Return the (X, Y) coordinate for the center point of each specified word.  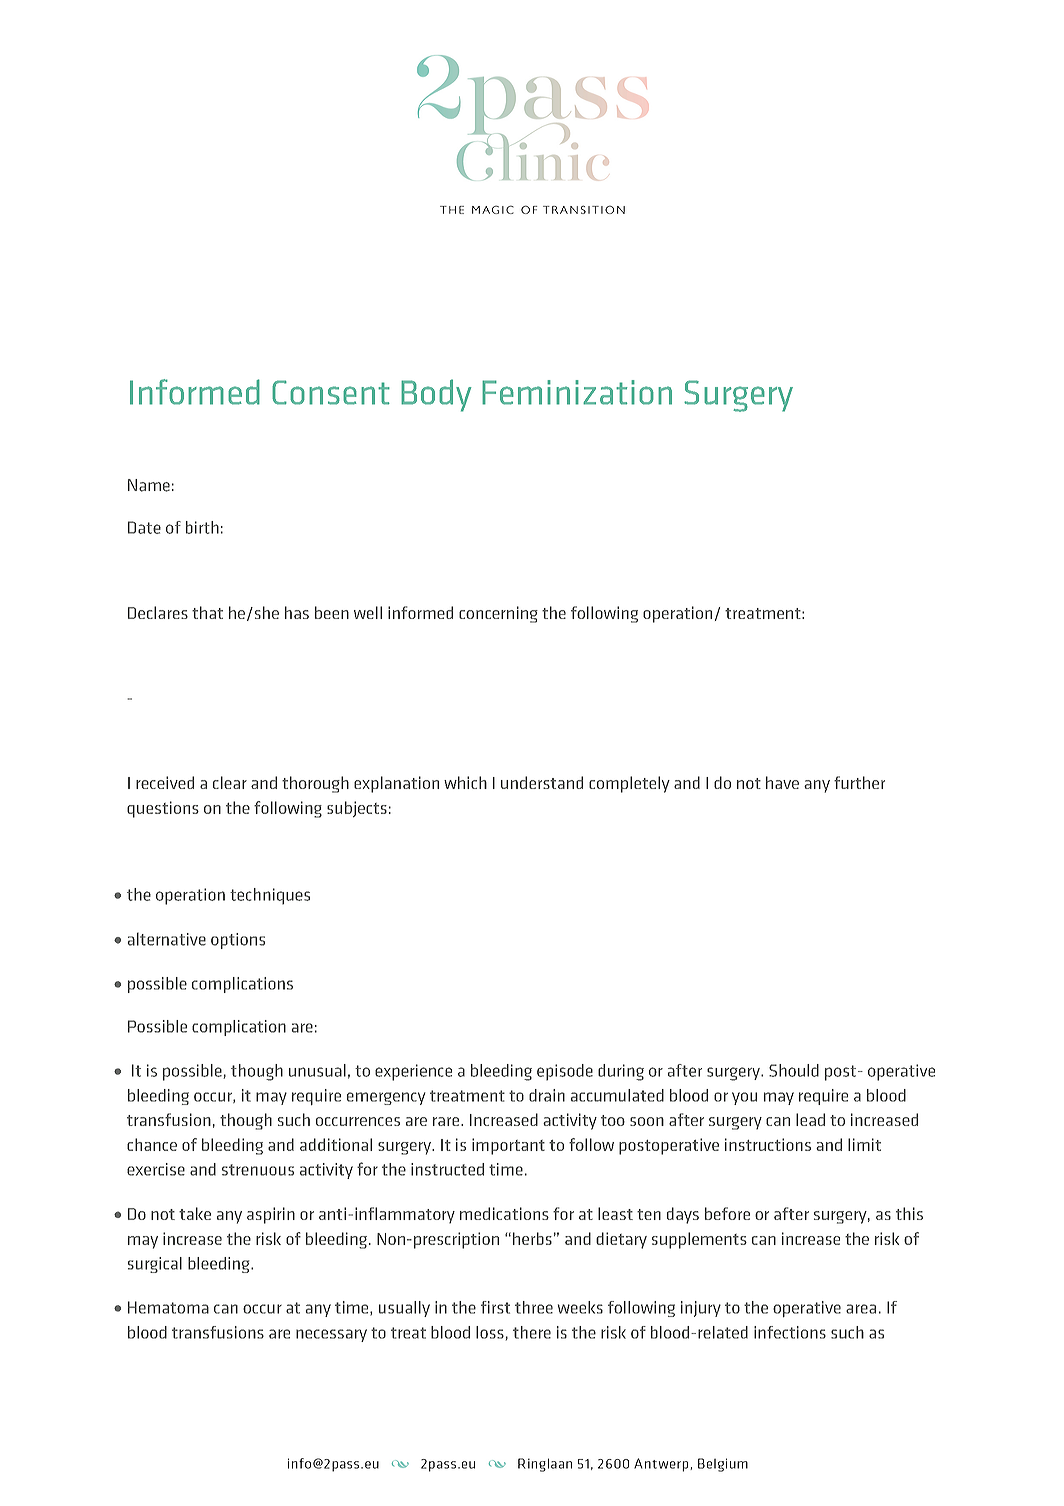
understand (542, 782)
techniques (270, 896)
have (782, 782)
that (207, 612)
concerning (498, 614)
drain (547, 1095)
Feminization (577, 392)
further (859, 782)
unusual (317, 1070)
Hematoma (168, 1307)
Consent (331, 392)
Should (794, 1070)
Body (436, 395)
